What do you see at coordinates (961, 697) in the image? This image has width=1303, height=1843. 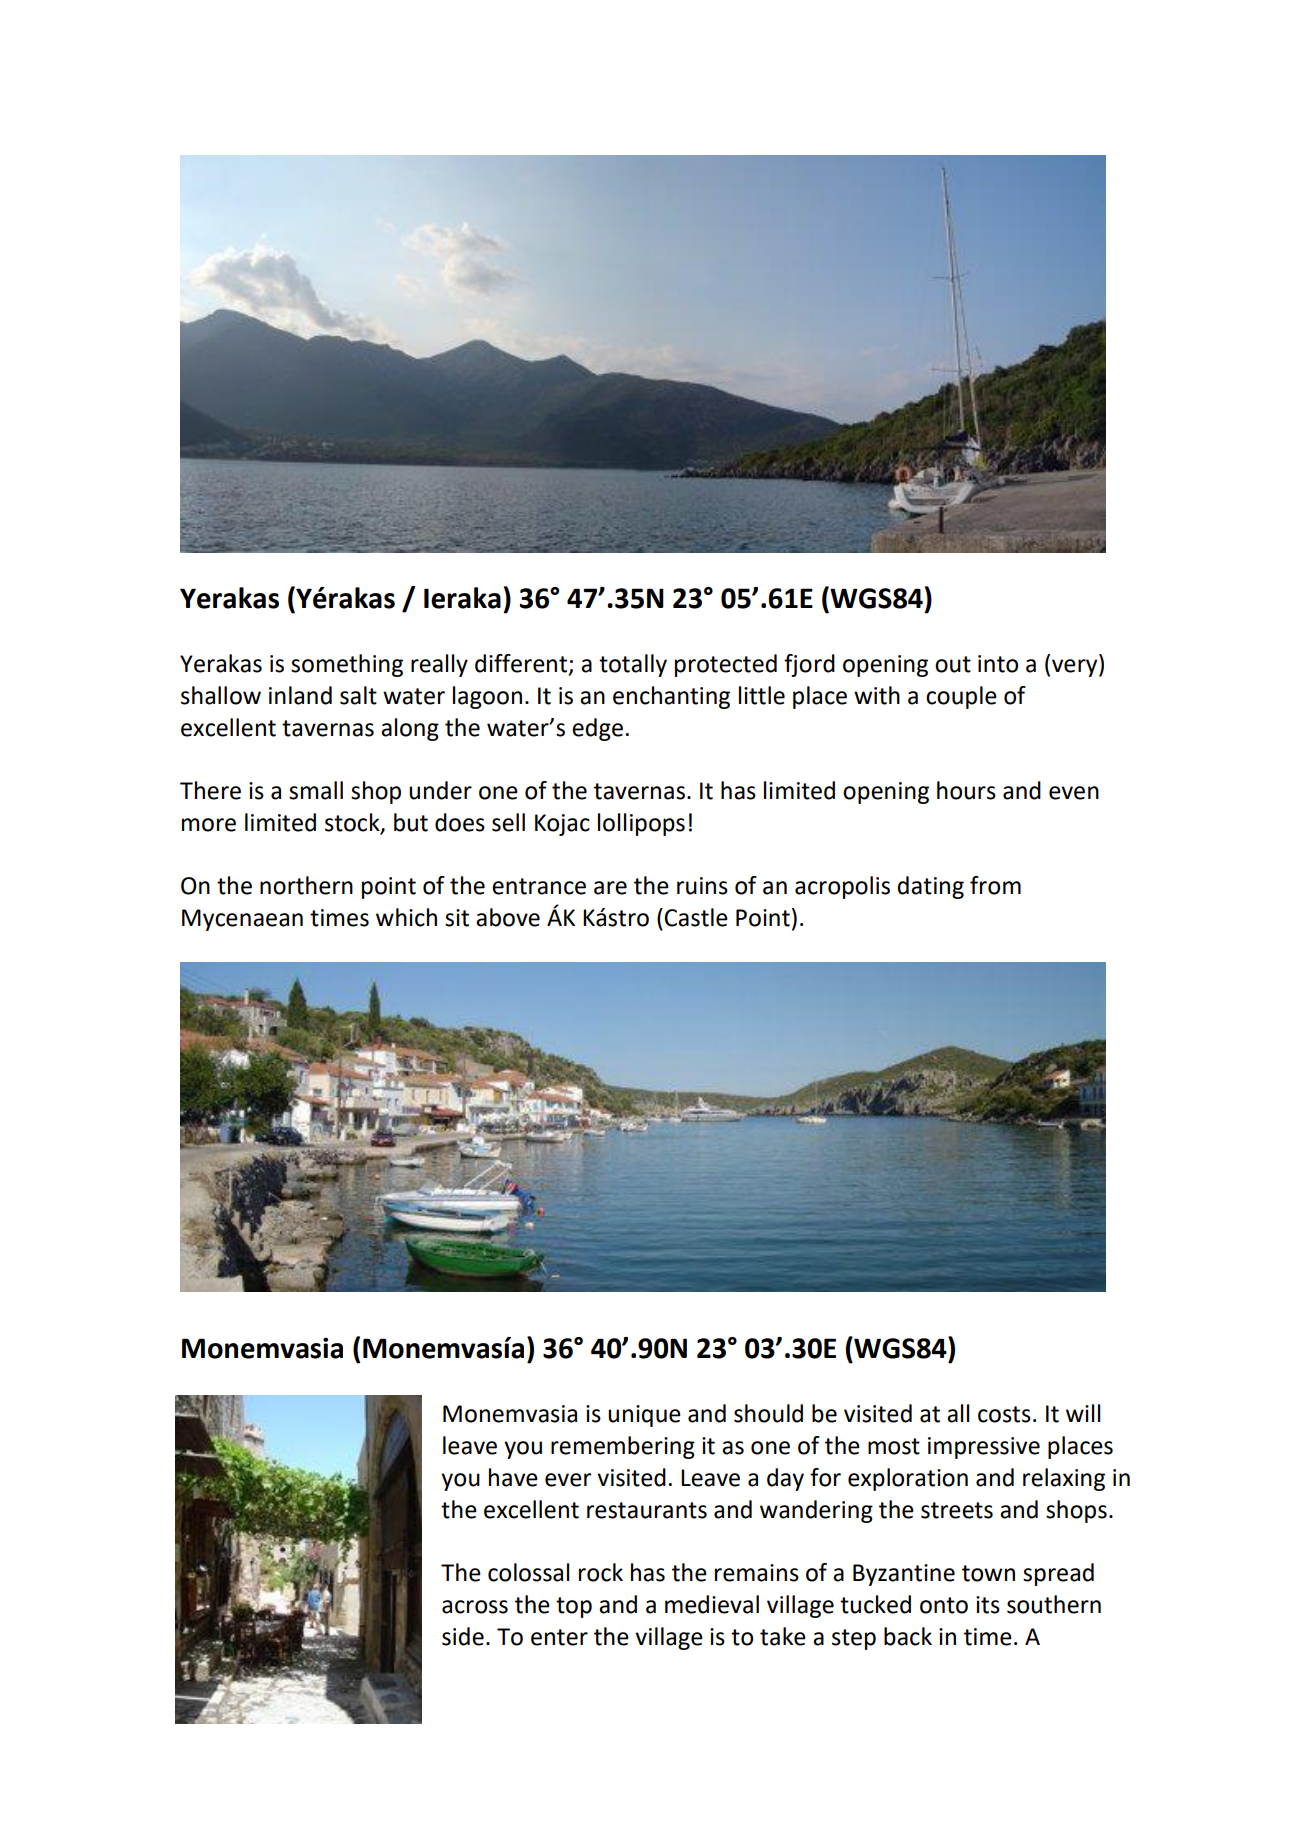 I see `couple` at bounding box center [961, 697].
